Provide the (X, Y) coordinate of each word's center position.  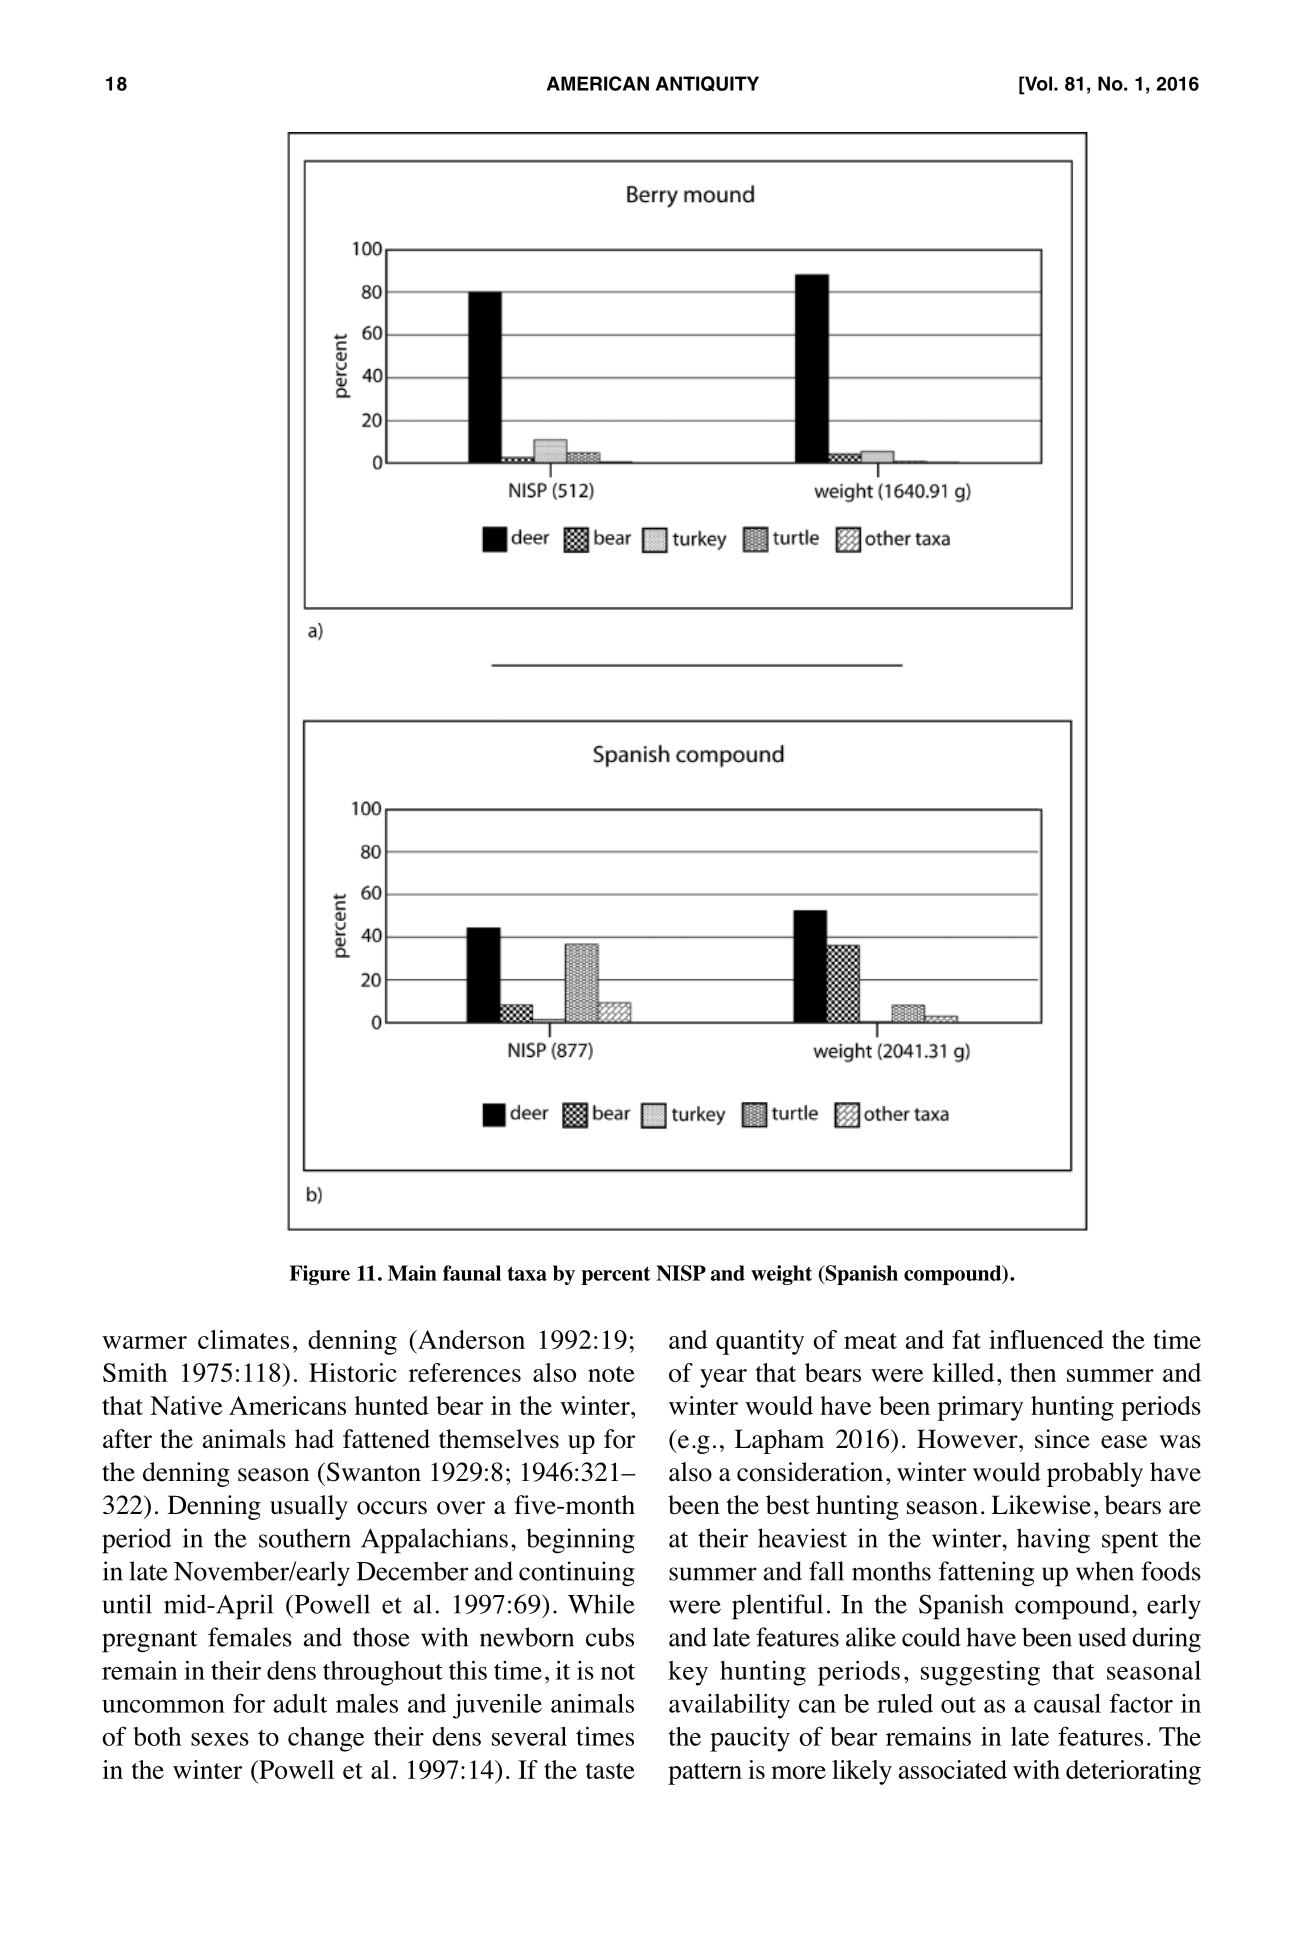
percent (616, 1275)
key (688, 1673)
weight (781, 1275)
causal (1067, 1703)
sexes (220, 1739)
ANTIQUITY (707, 83)
